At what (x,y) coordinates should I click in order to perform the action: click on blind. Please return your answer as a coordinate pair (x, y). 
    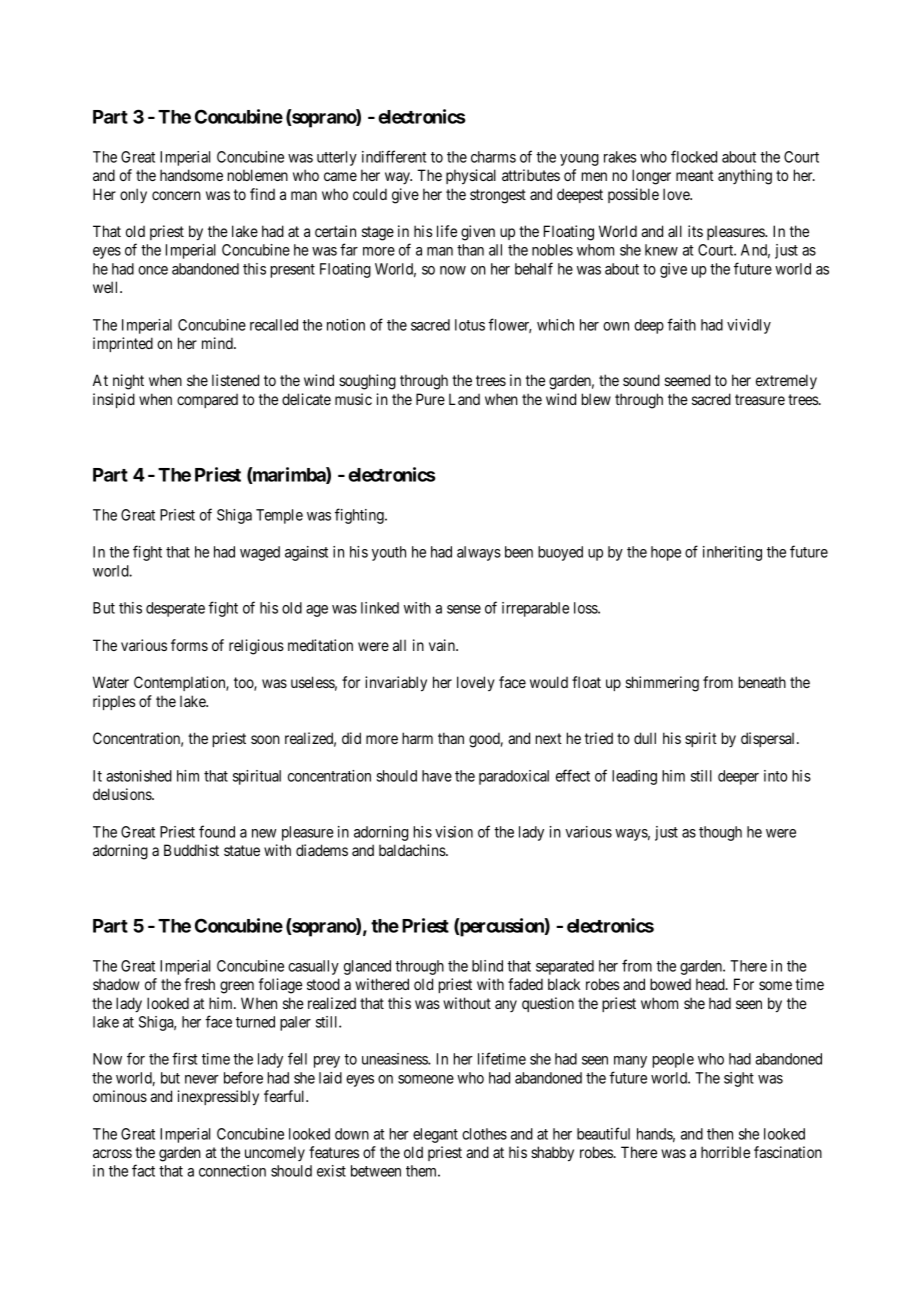
    Looking at the image, I should click on (487, 966).
